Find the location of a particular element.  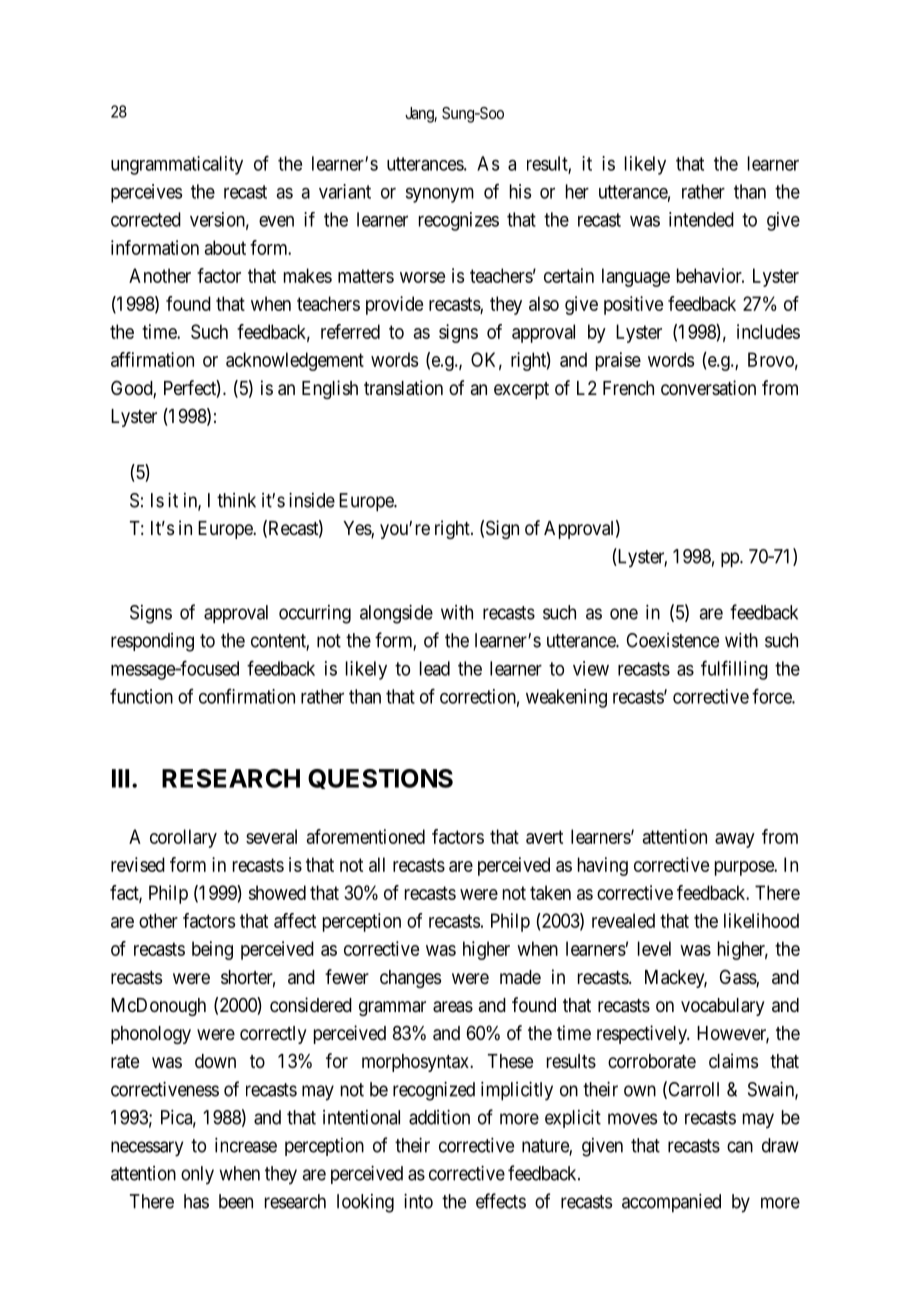

into is located at coordinates (418, 1201).
